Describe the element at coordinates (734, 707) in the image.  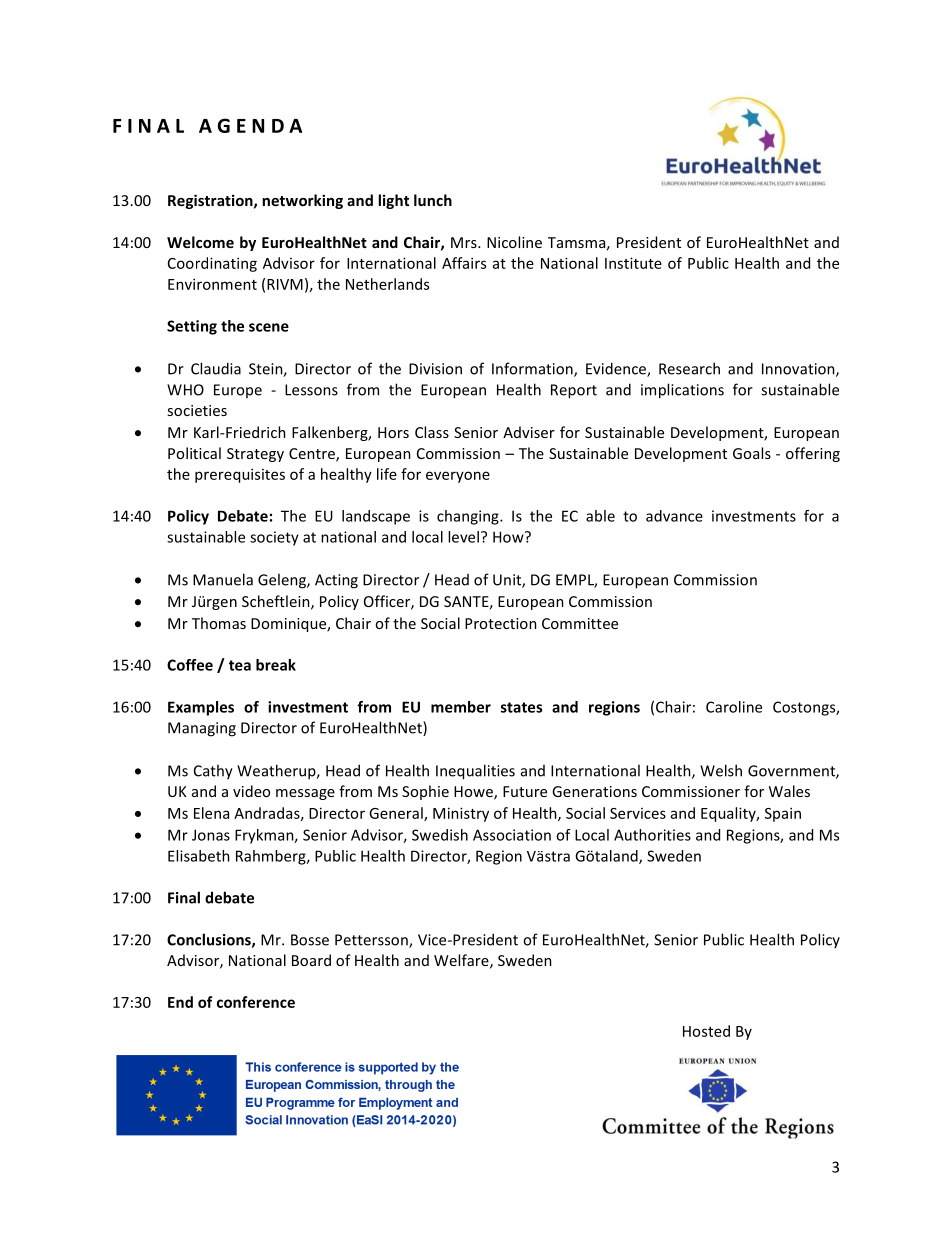
I see `Caroline` at that location.
